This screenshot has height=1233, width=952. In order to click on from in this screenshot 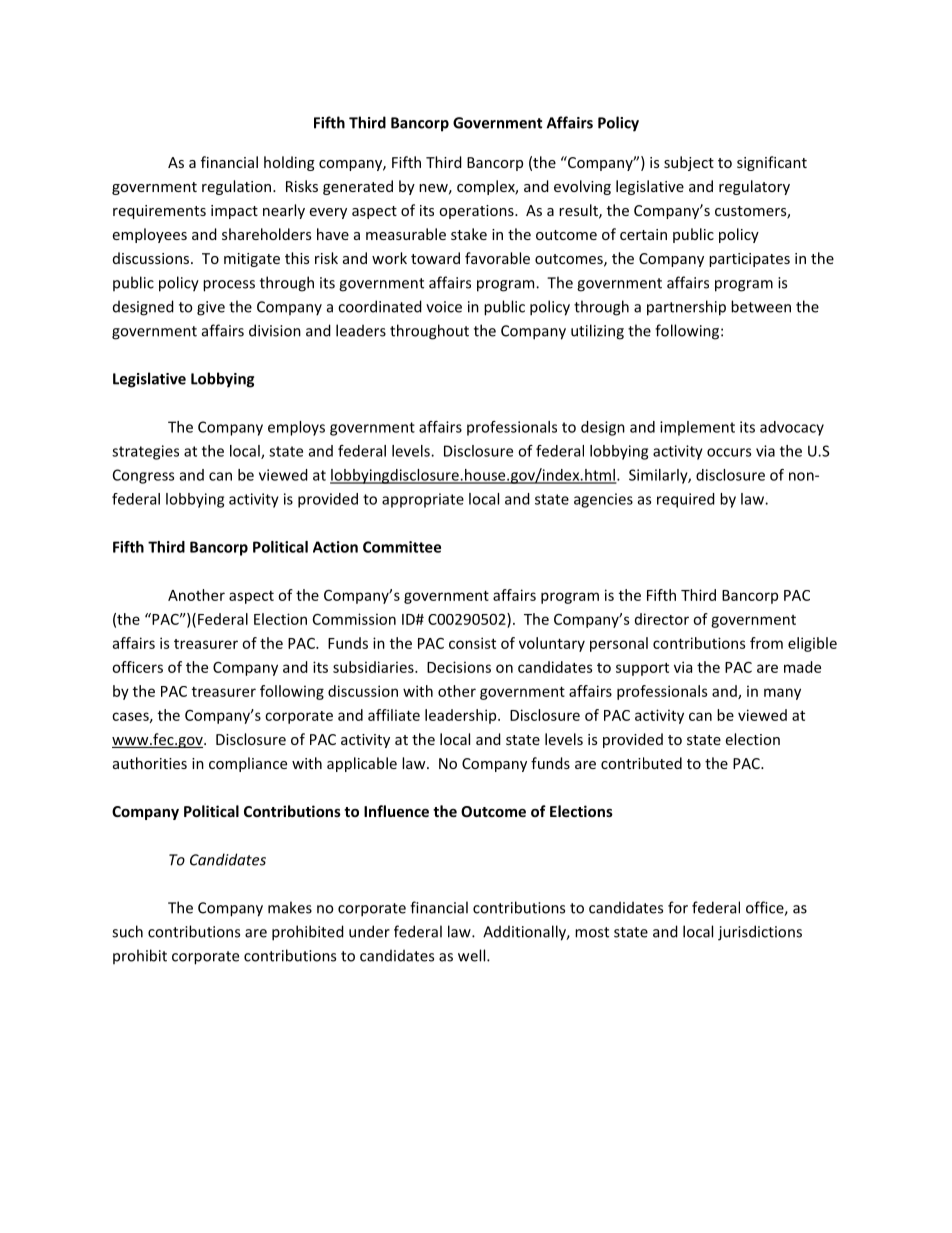, I will do `click(766, 643)`.
